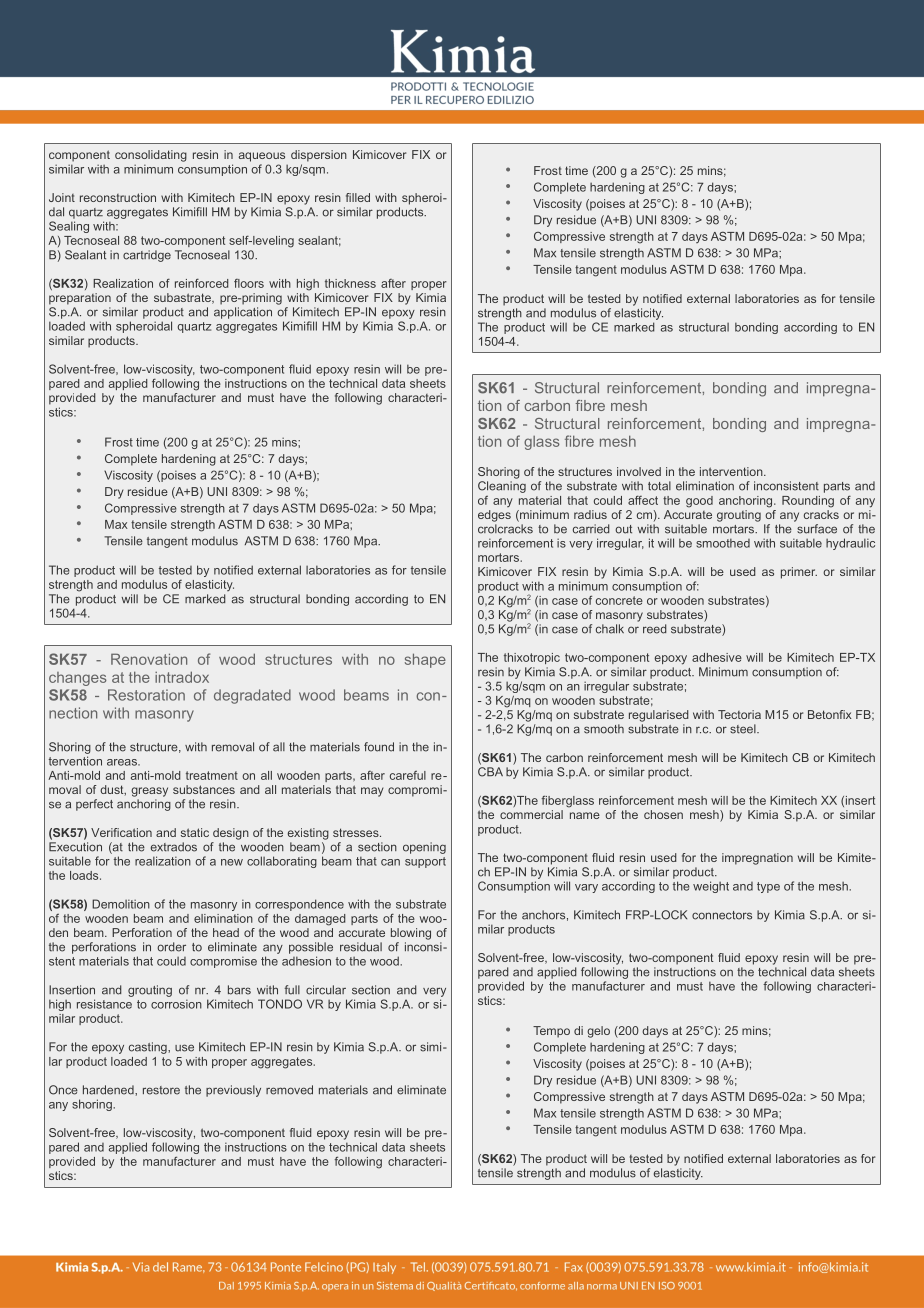 This screenshot has height=1308, width=924. I want to click on Rounding, so click(808, 502).
